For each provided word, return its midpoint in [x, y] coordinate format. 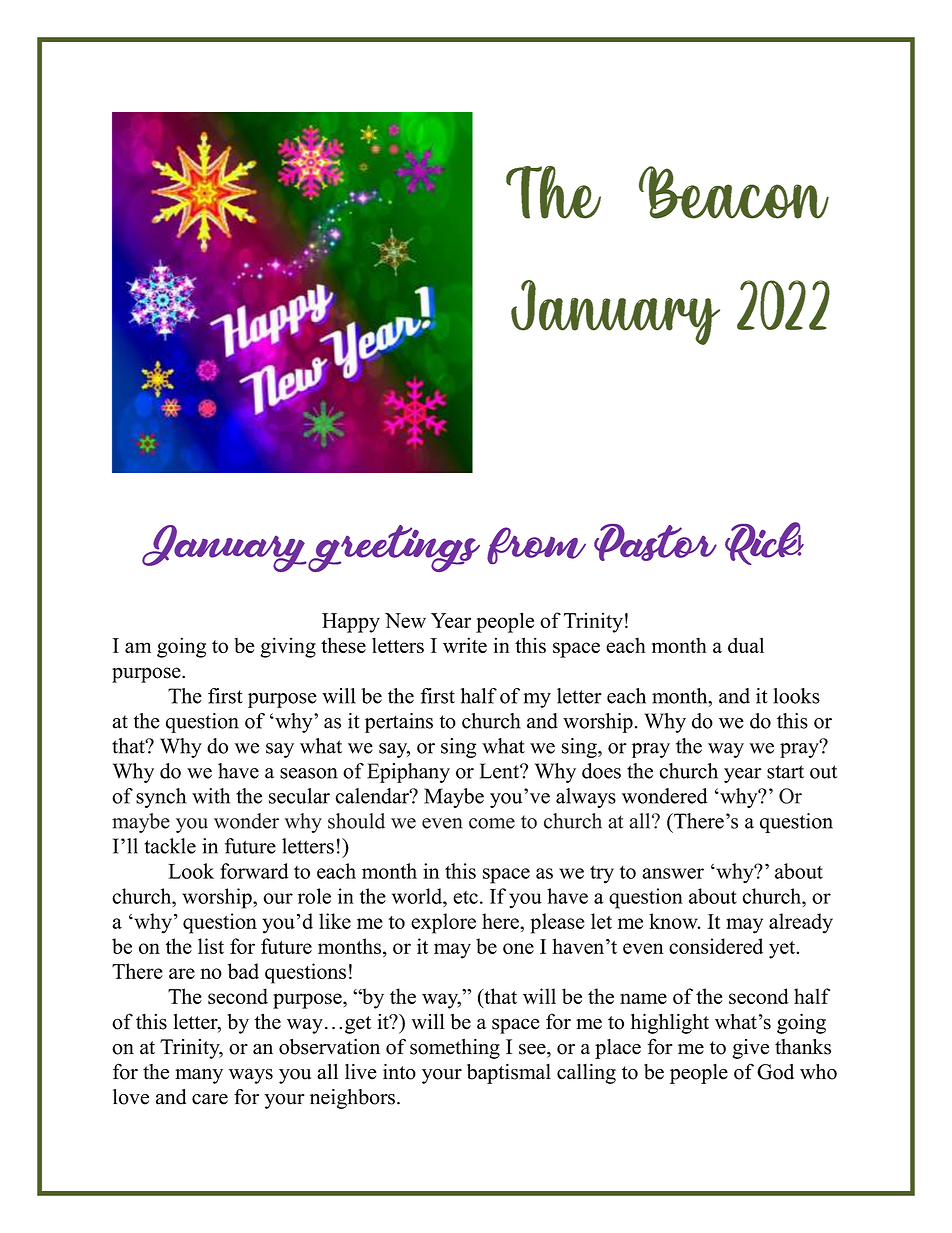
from [536, 545]
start [785, 772]
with [211, 796]
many [199, 1076]
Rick [764, 543]
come [492, 823]
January [224, 548]
